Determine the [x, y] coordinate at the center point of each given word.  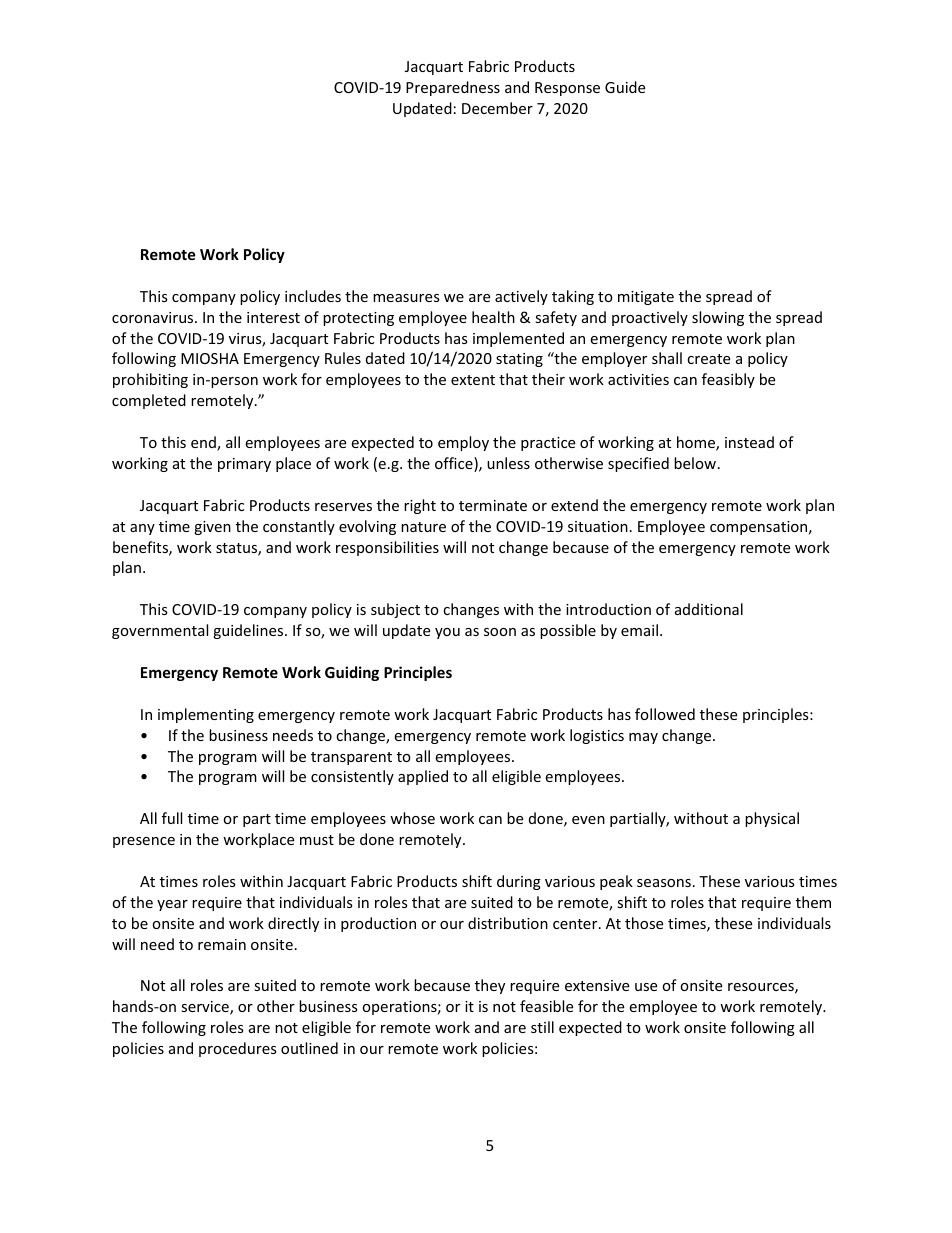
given [212, 528]
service [206, 1008]
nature [423, 527]
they [490, 986]
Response [567, 89]
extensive [597, 985]
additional [709, 609]
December [497, 108]
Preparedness [453, 88]
